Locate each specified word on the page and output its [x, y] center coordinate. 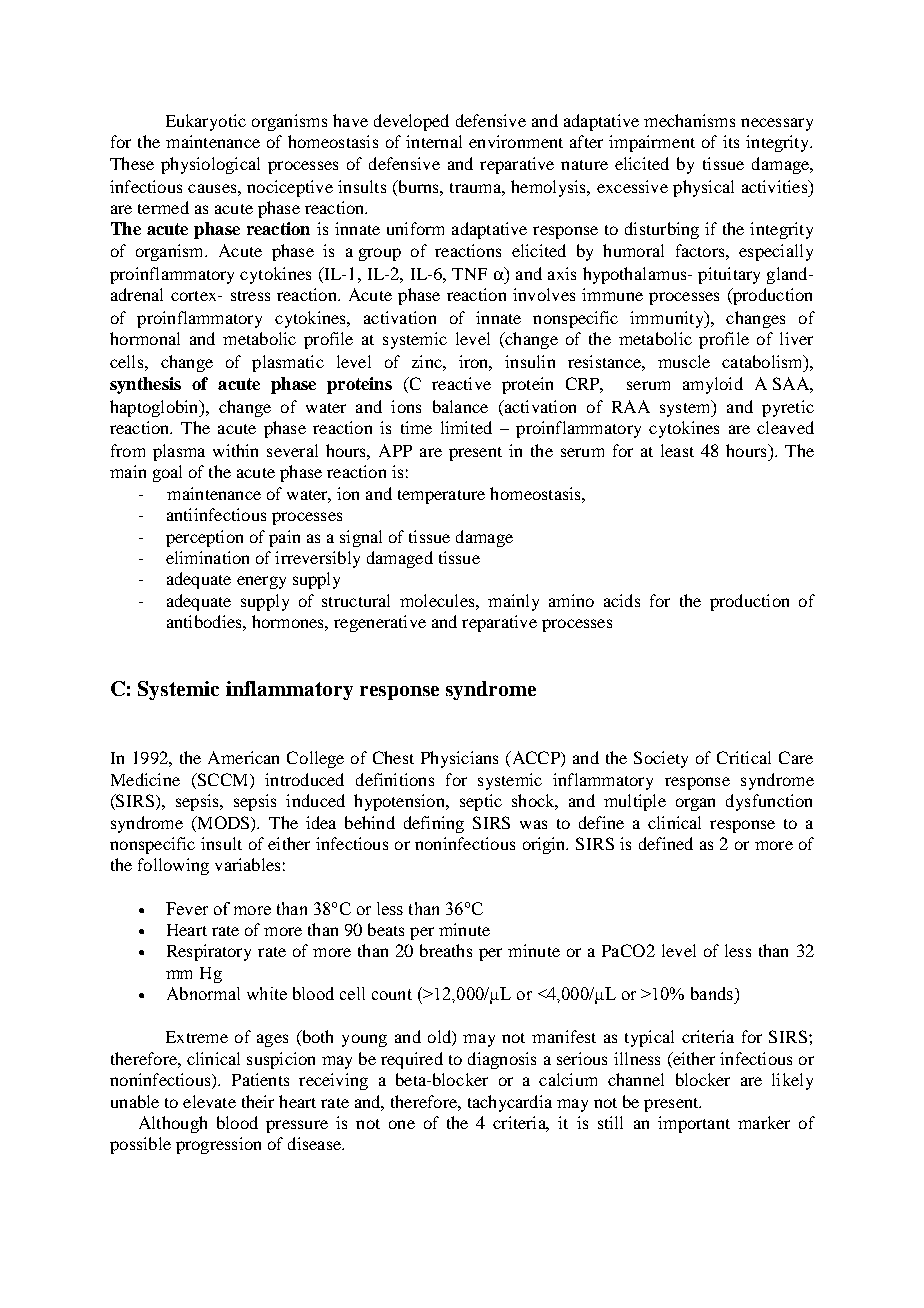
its [731, 141]
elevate [209, 1101]
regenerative [380, 623]
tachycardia [510, 1103]
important [694, 1124]
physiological [210, 165]
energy [261, 582]
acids [622, 600]
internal [434, 141]
